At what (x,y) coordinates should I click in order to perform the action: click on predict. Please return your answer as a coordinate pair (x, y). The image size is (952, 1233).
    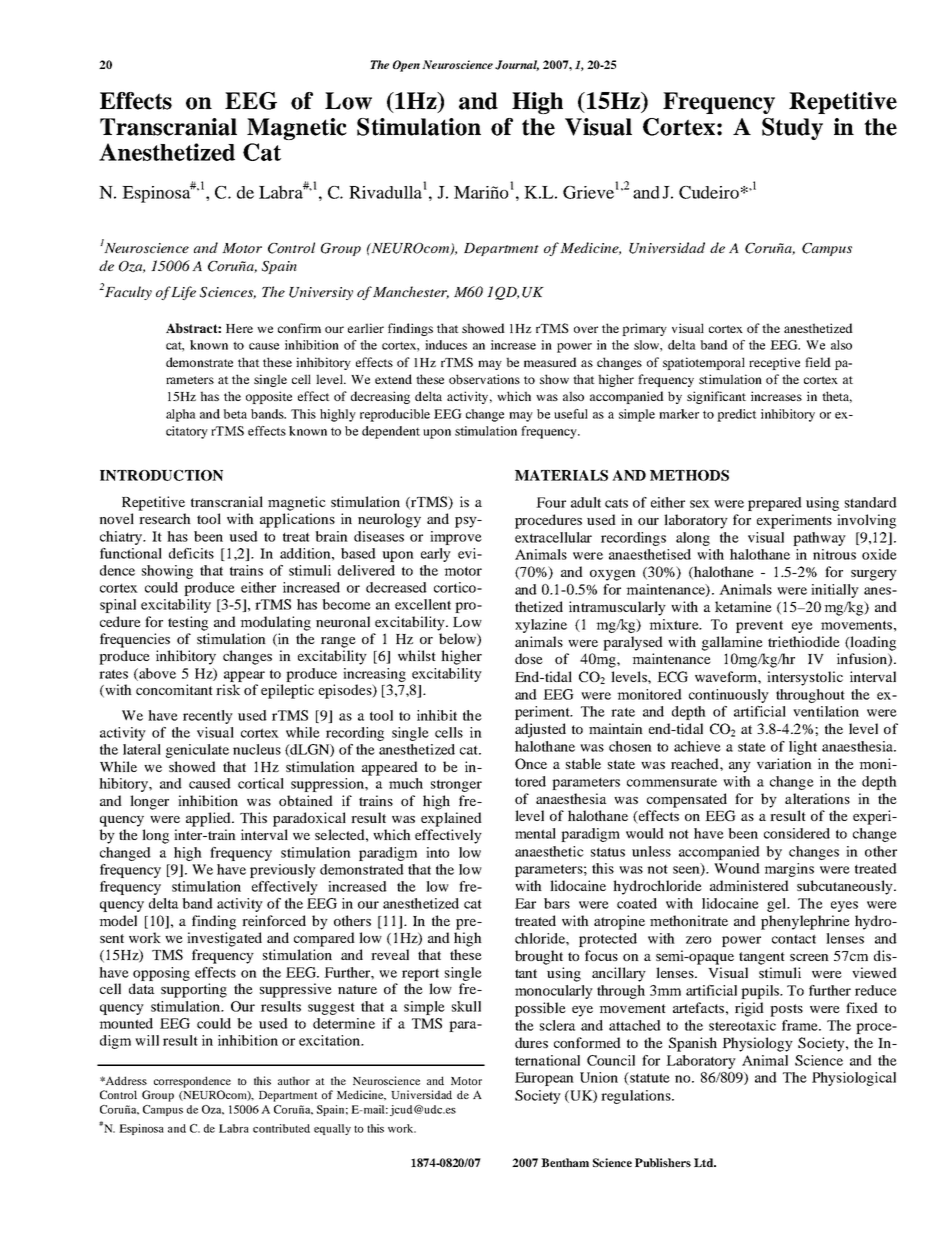
    Looking at the image, I should click on (737, 415).
